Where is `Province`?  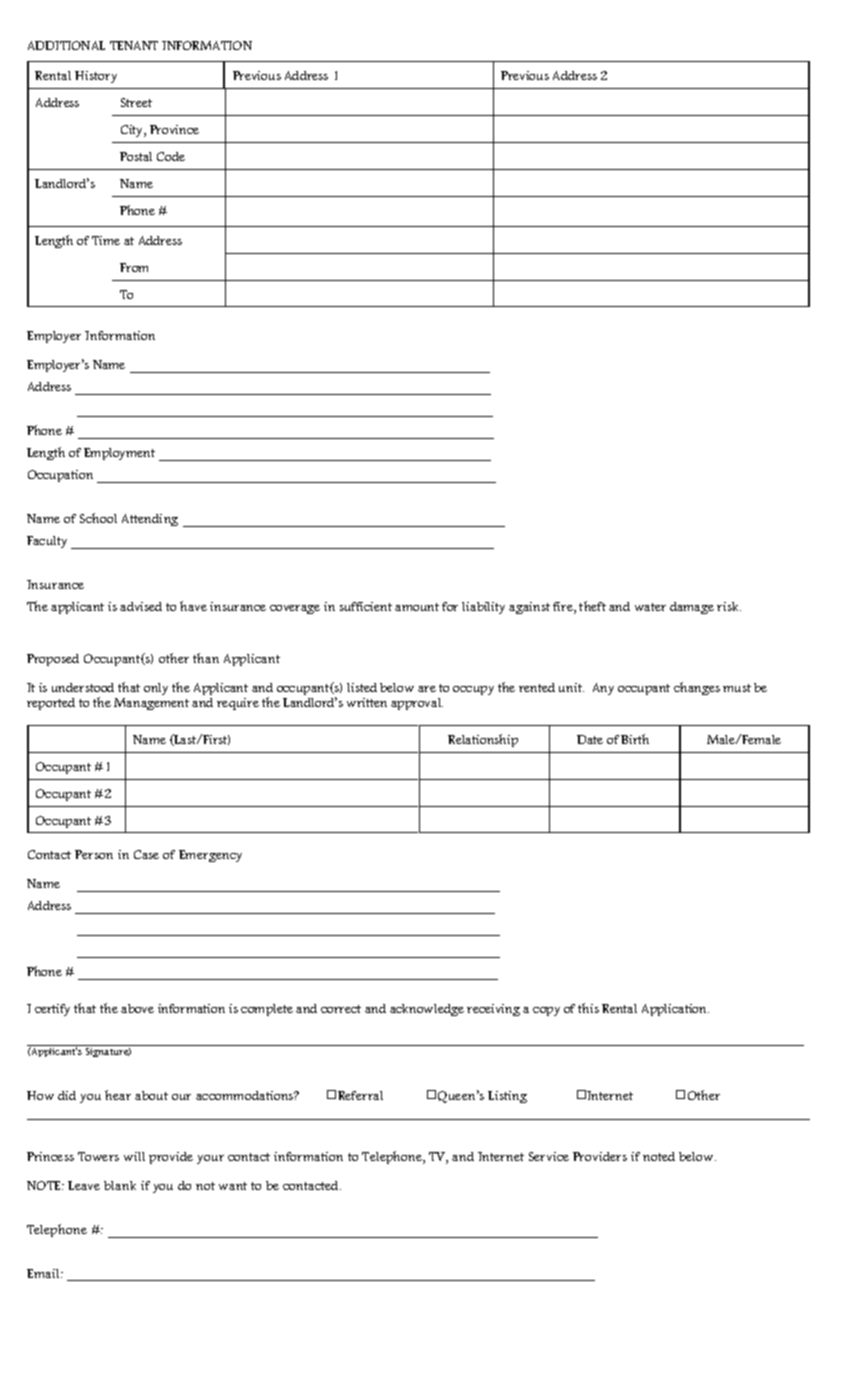
Province is located at coordinates (174, 129).
